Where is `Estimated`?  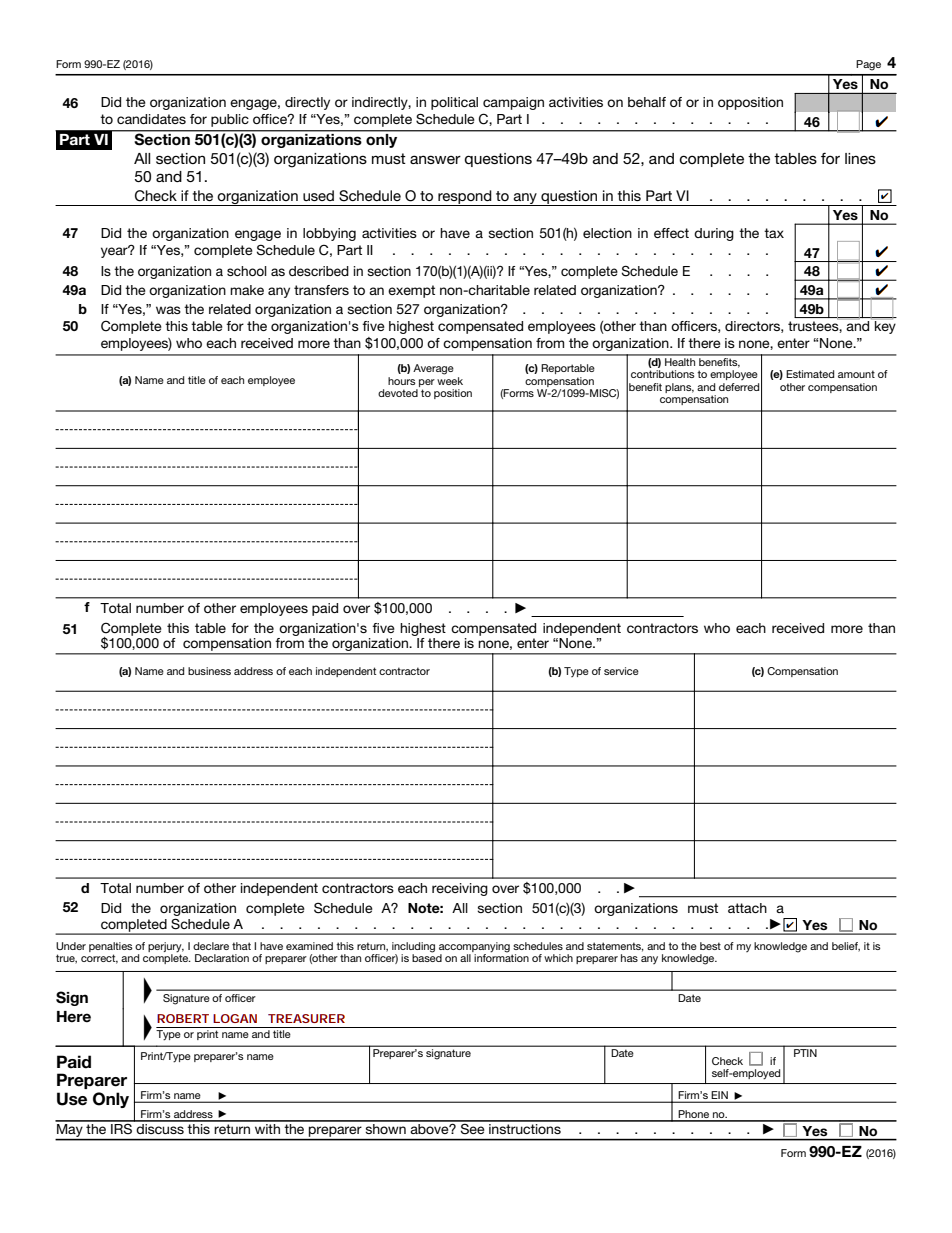
Estimated is located at coordinates (810, 374).
